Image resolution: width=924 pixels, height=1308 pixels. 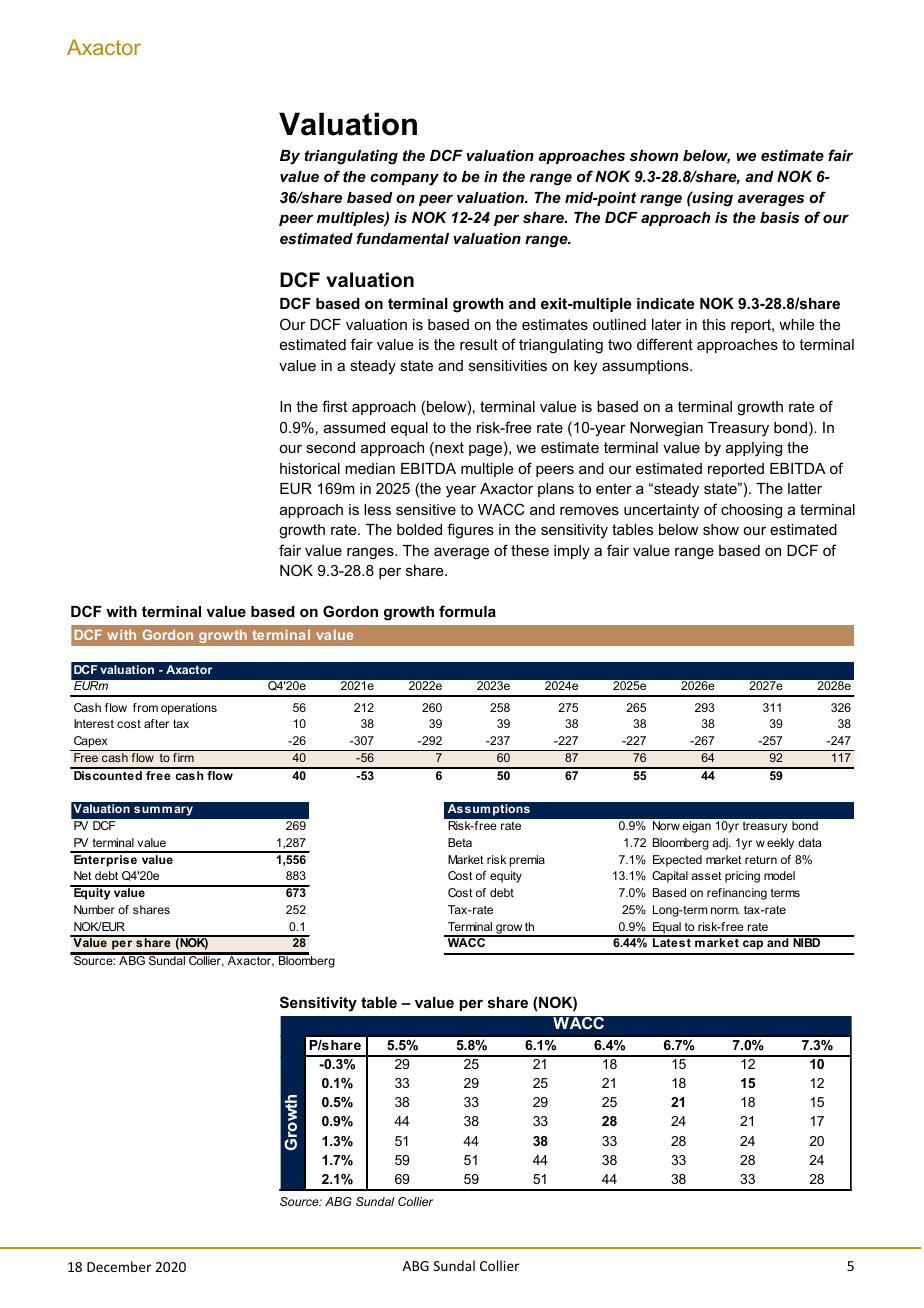 I want to click on sensitive, so click(x=426, y=509).
